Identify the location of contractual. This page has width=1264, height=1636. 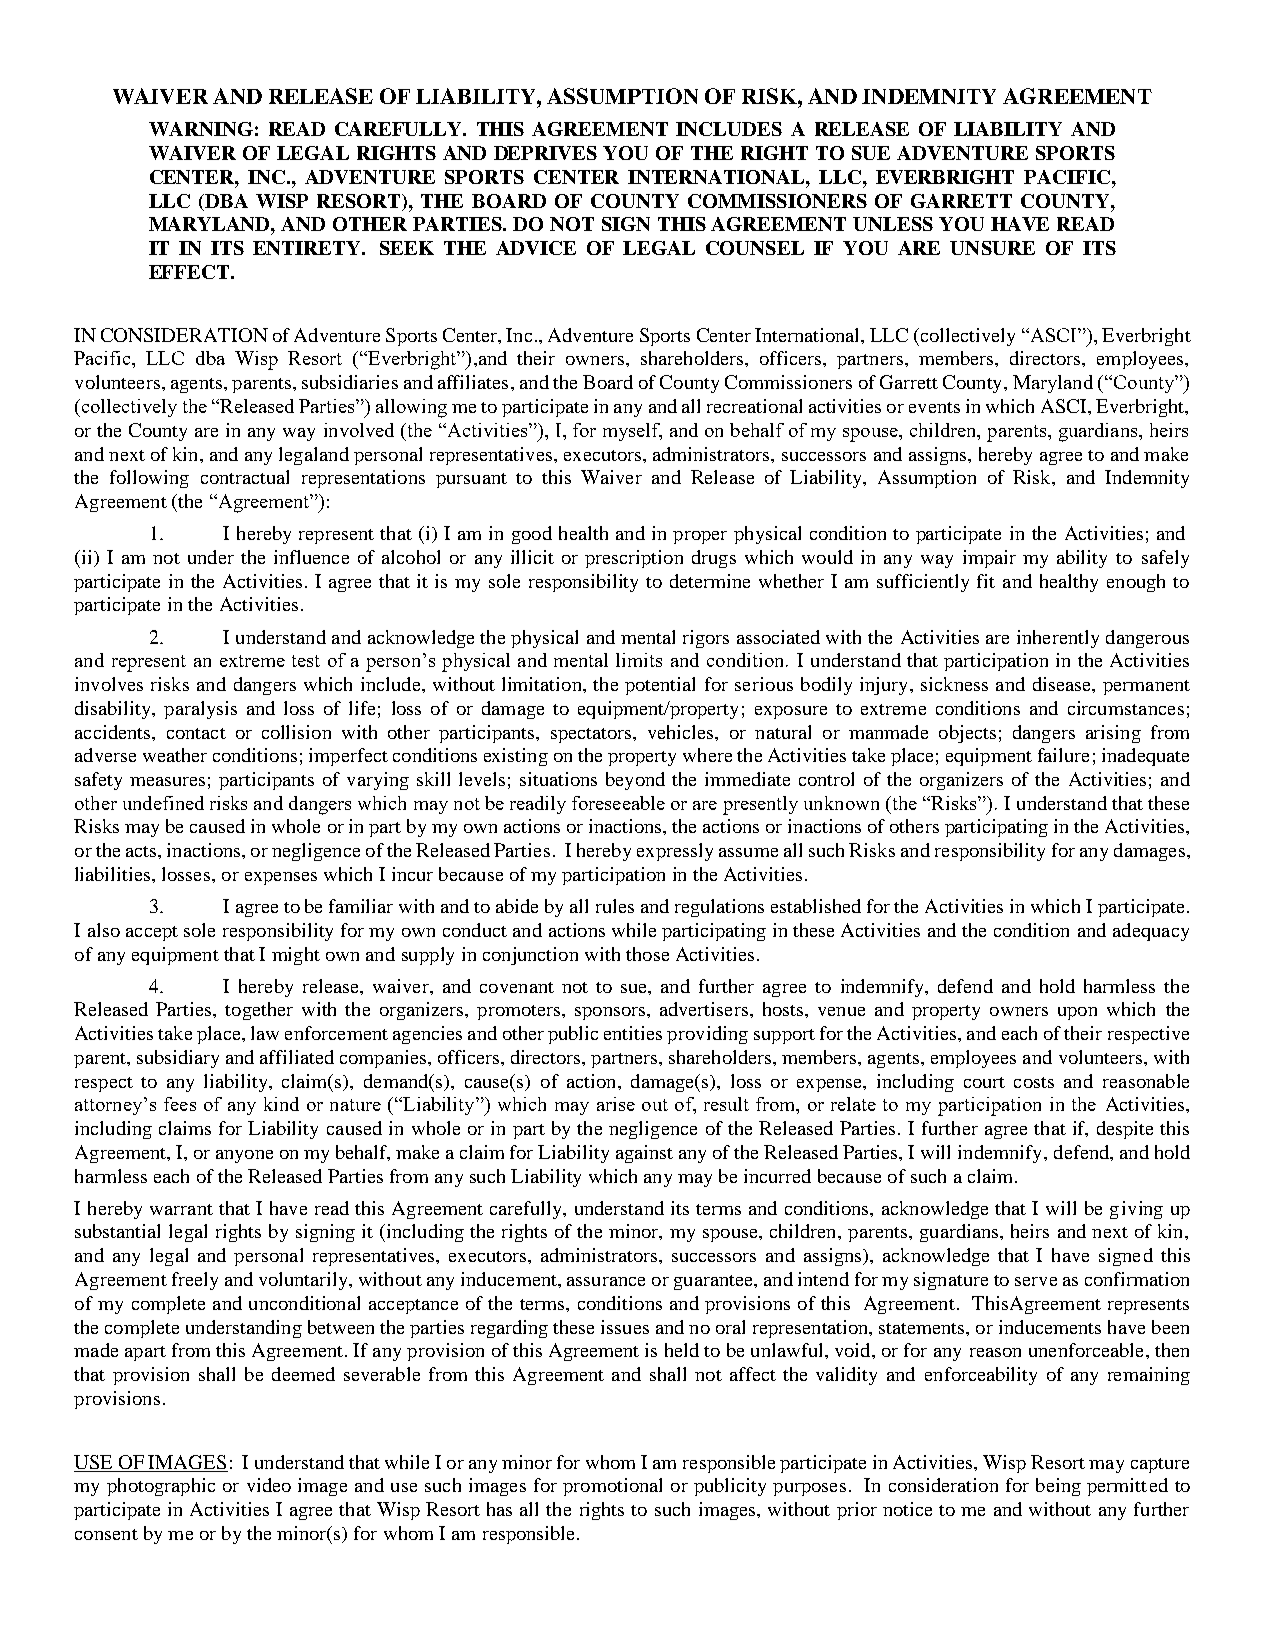
(245, 477).
